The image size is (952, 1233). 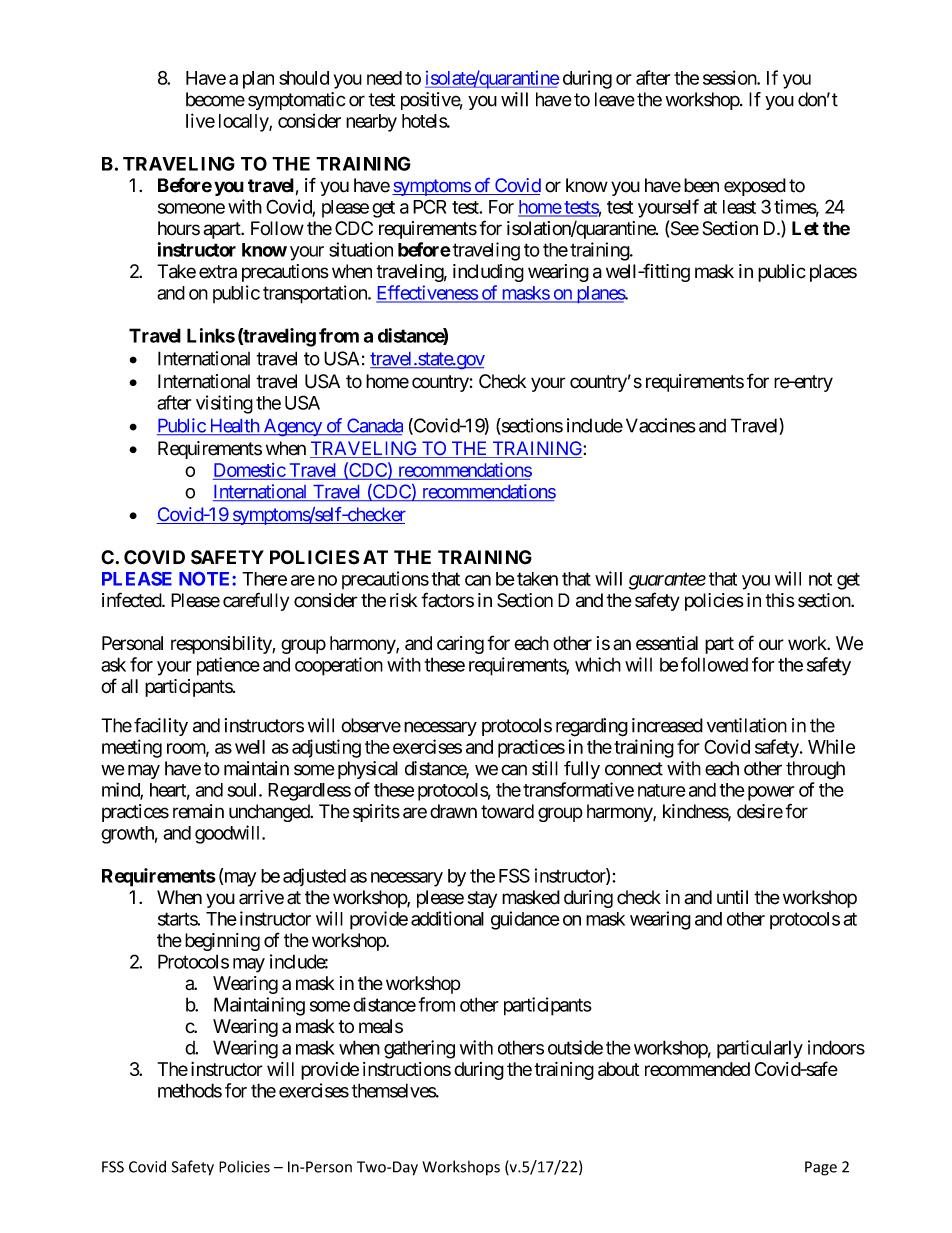 I want to click on responsibility, so click(x=222, y=645).
